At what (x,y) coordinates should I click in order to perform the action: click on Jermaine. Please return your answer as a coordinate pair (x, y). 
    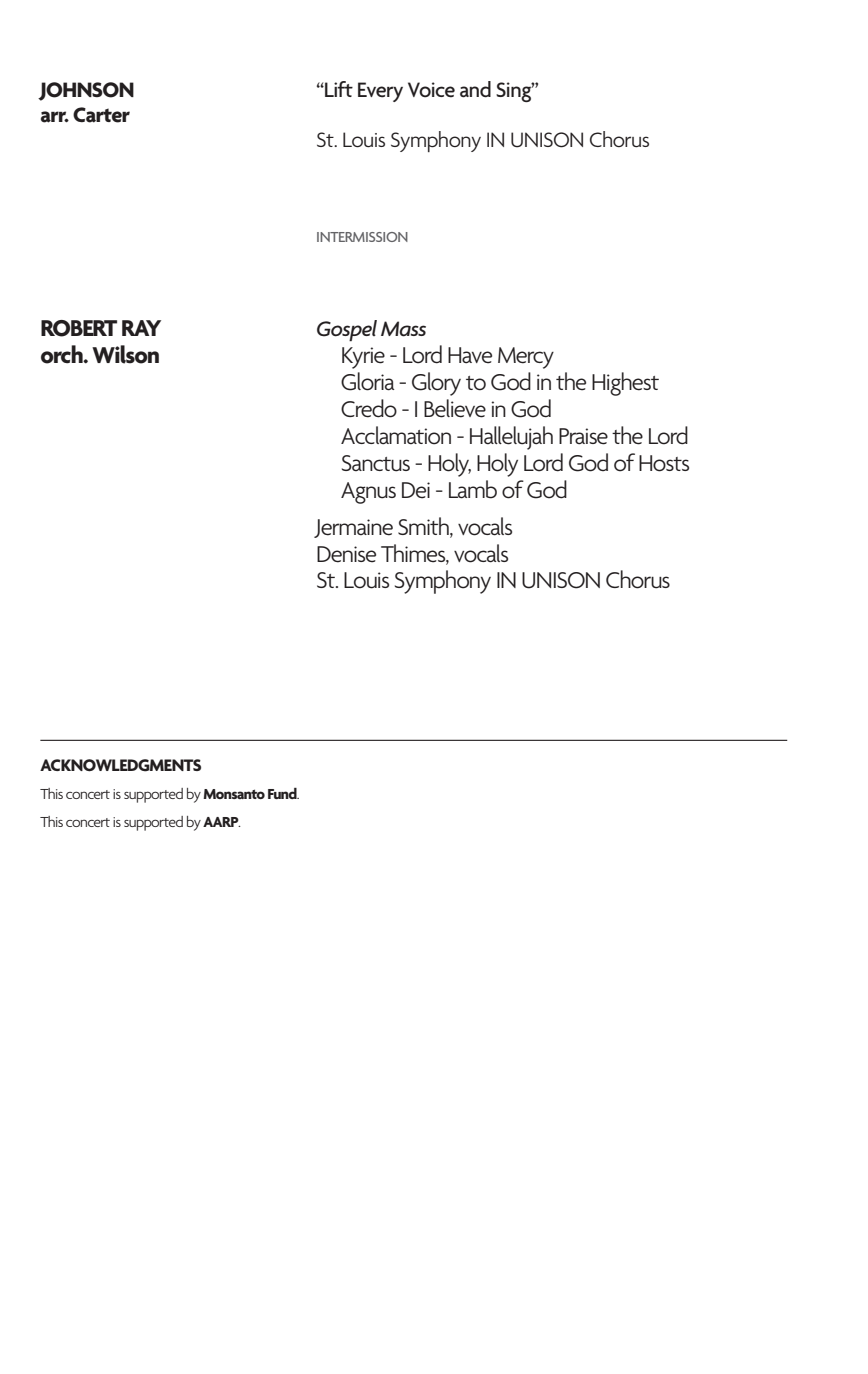
    Looking at the image, I should click on (353, 528).
